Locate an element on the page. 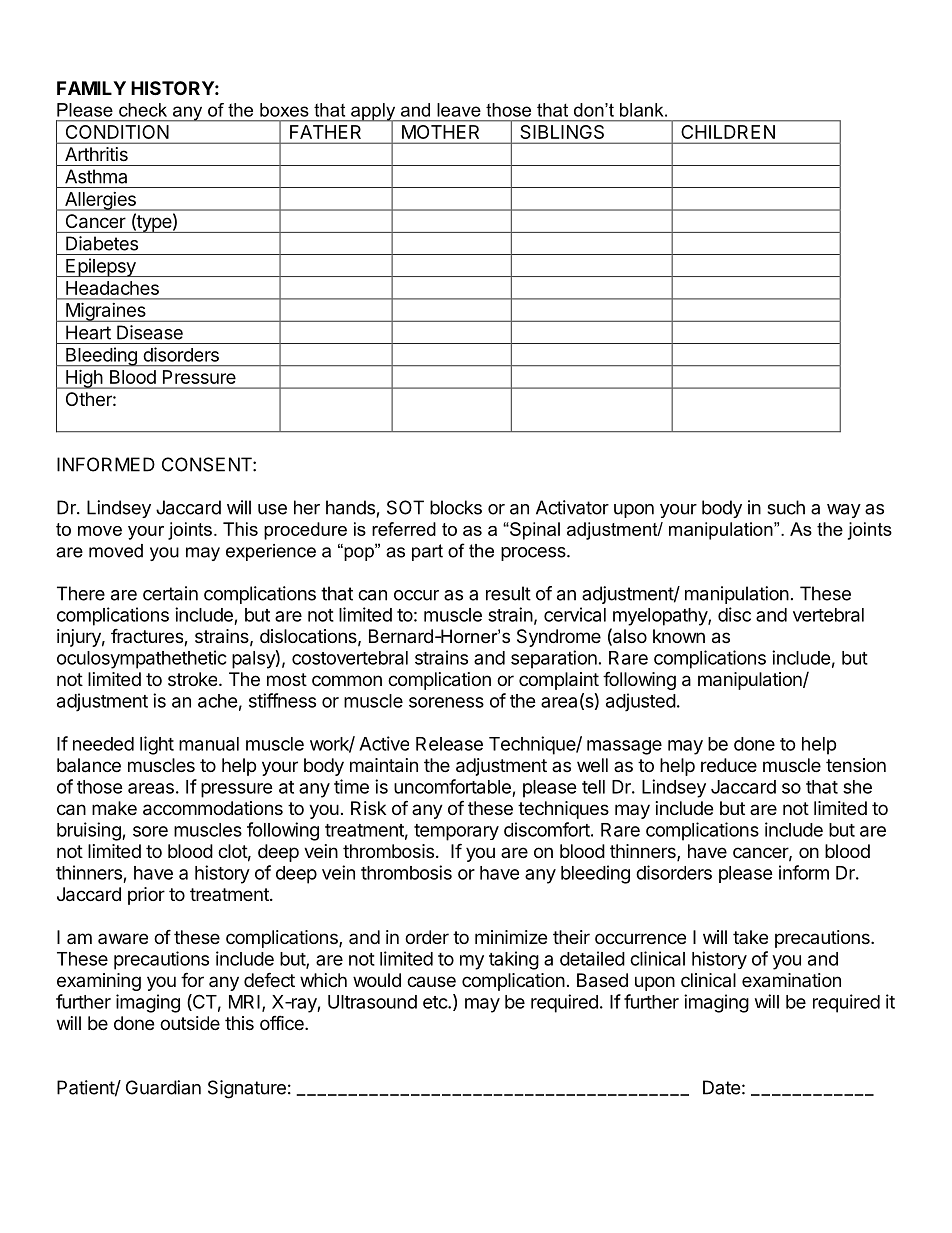 Image resolution: width=952 pixels, height=1233 pixels. Guardian is located at coordinates (163, 1087).
